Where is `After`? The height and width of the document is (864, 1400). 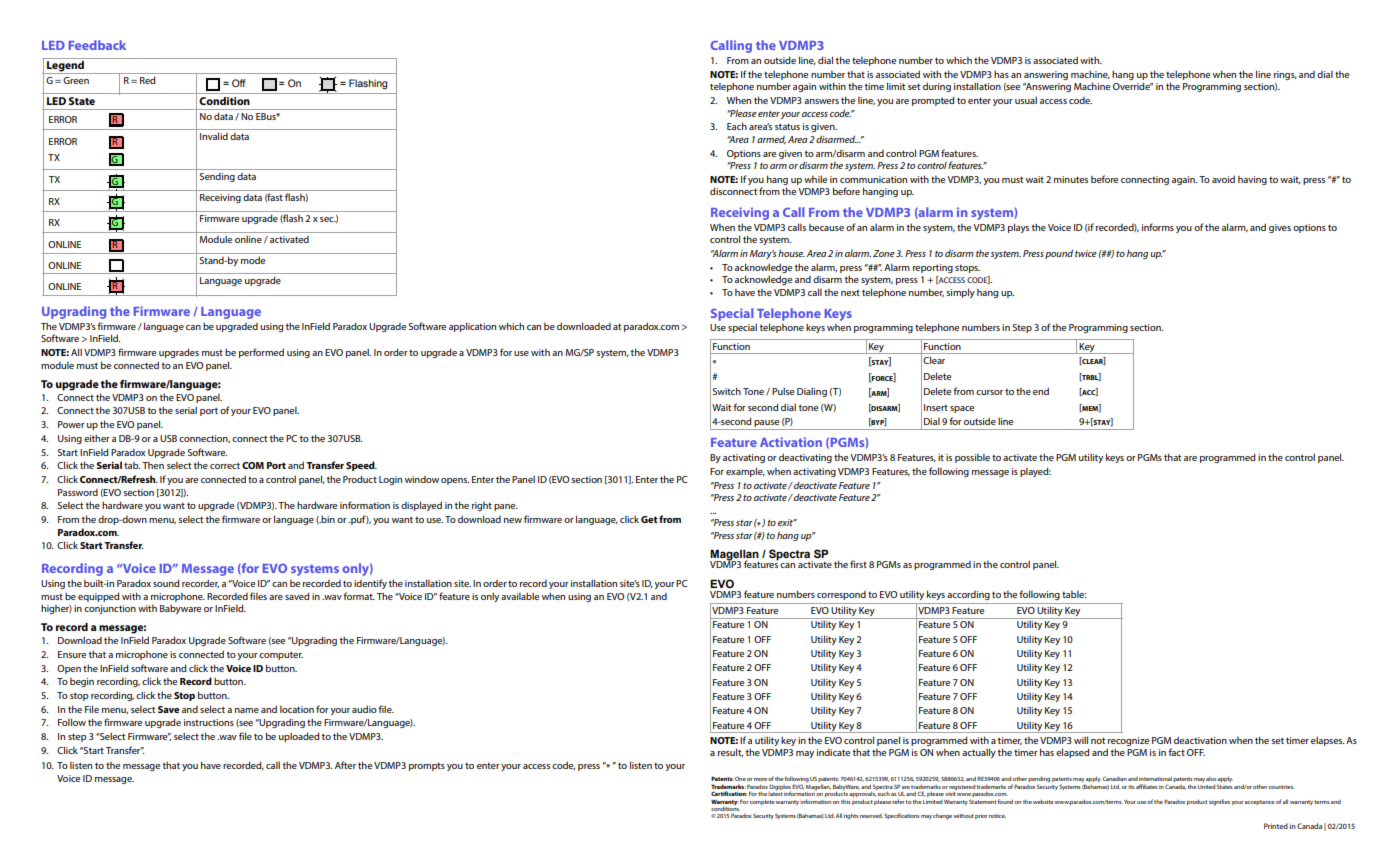
After is located at coordinates (345, 765).
